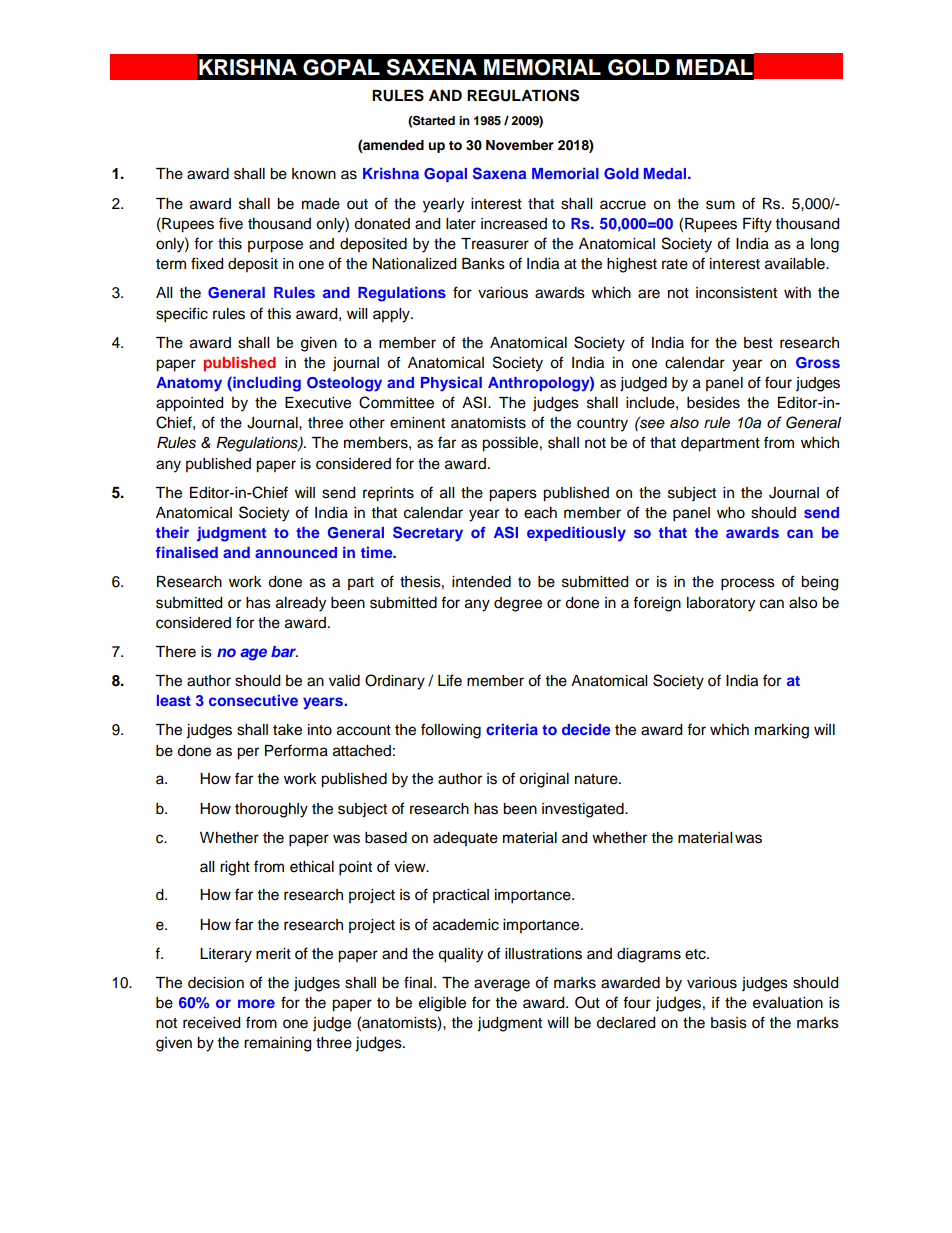  Describe the element at coordinates (314, 174) in the screenshot. I see `known` at that location.
